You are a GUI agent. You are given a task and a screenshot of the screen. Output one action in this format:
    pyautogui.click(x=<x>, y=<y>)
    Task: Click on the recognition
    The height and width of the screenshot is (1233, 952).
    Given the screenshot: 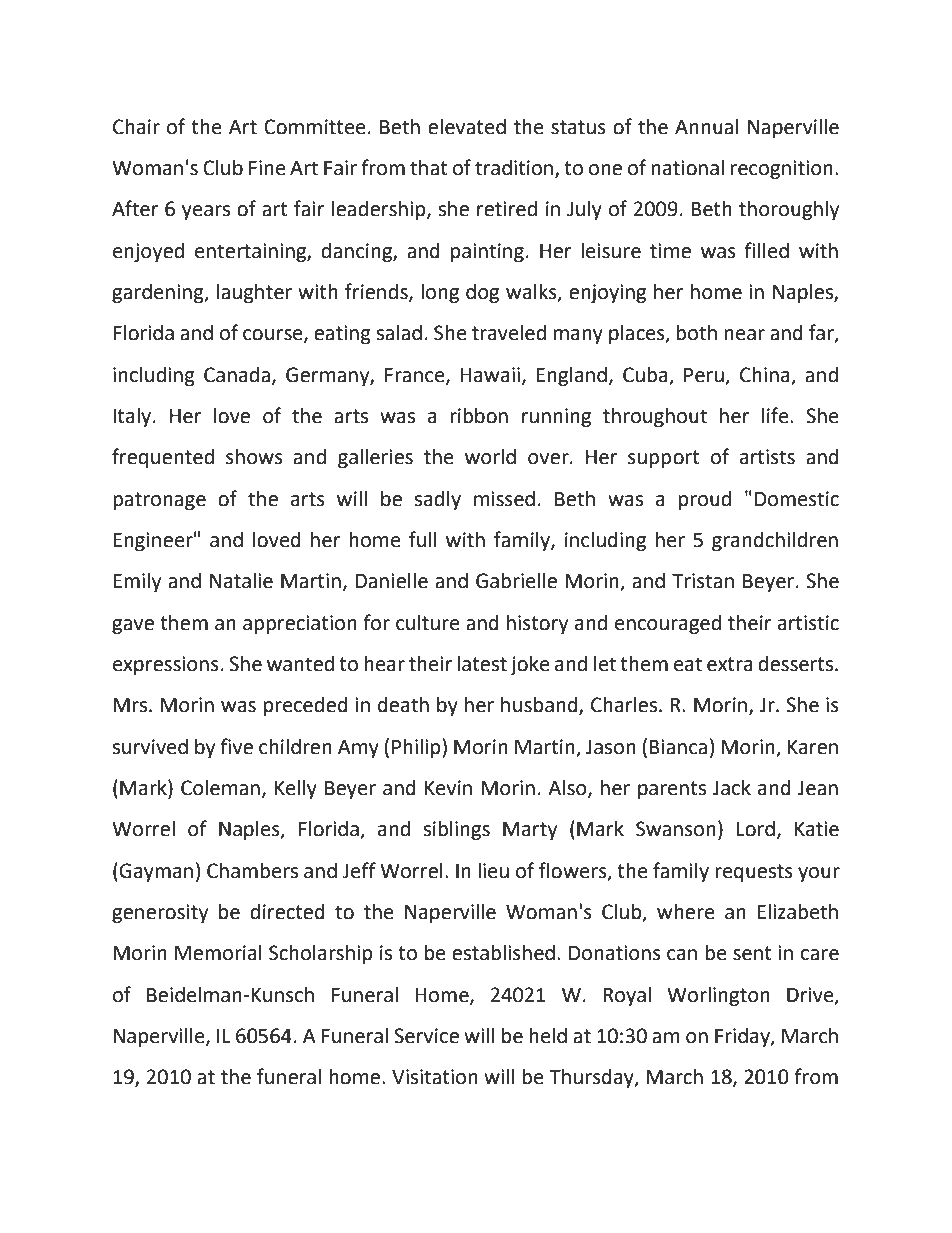 What is the action you would take?
    pyautogui.click(x=782, y=170)
